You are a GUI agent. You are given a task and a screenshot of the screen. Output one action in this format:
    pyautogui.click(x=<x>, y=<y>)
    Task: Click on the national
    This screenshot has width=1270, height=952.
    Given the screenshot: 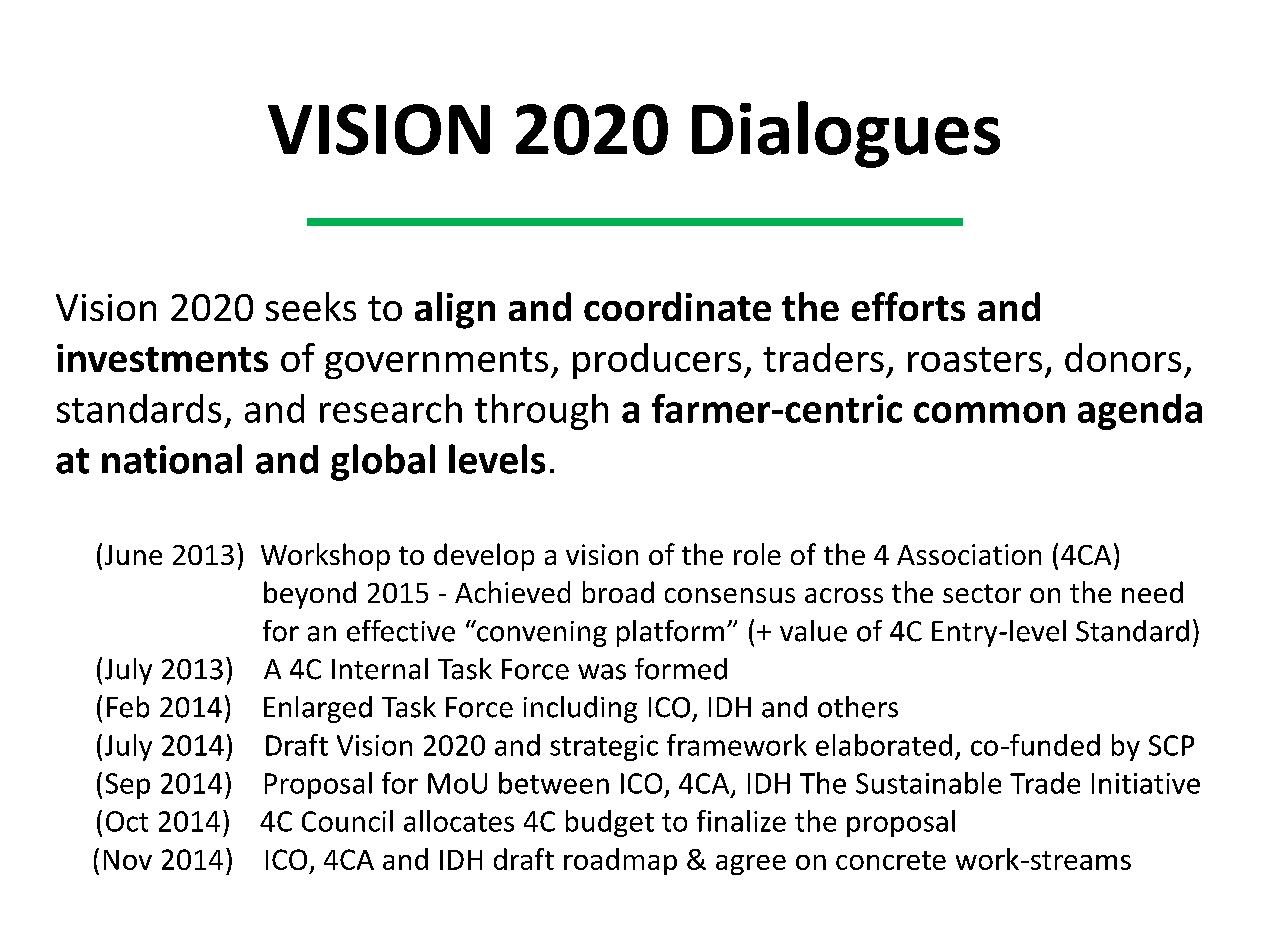 What is the action you would take?
    pyautogui.click(x=172, y=459)
